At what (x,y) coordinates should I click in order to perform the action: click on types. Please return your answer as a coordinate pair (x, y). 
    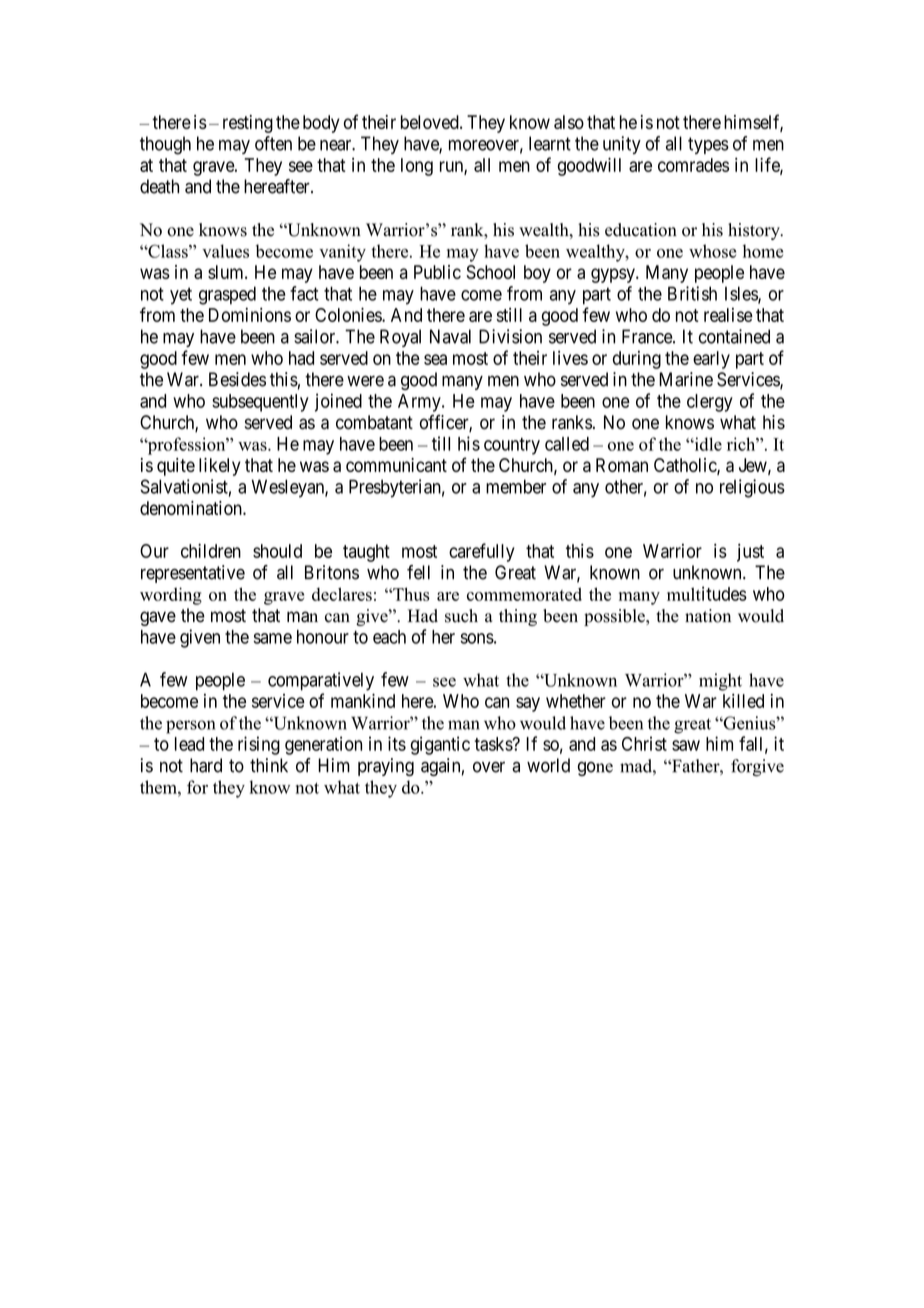
    Looking at the image, I should click on (708, 145).
